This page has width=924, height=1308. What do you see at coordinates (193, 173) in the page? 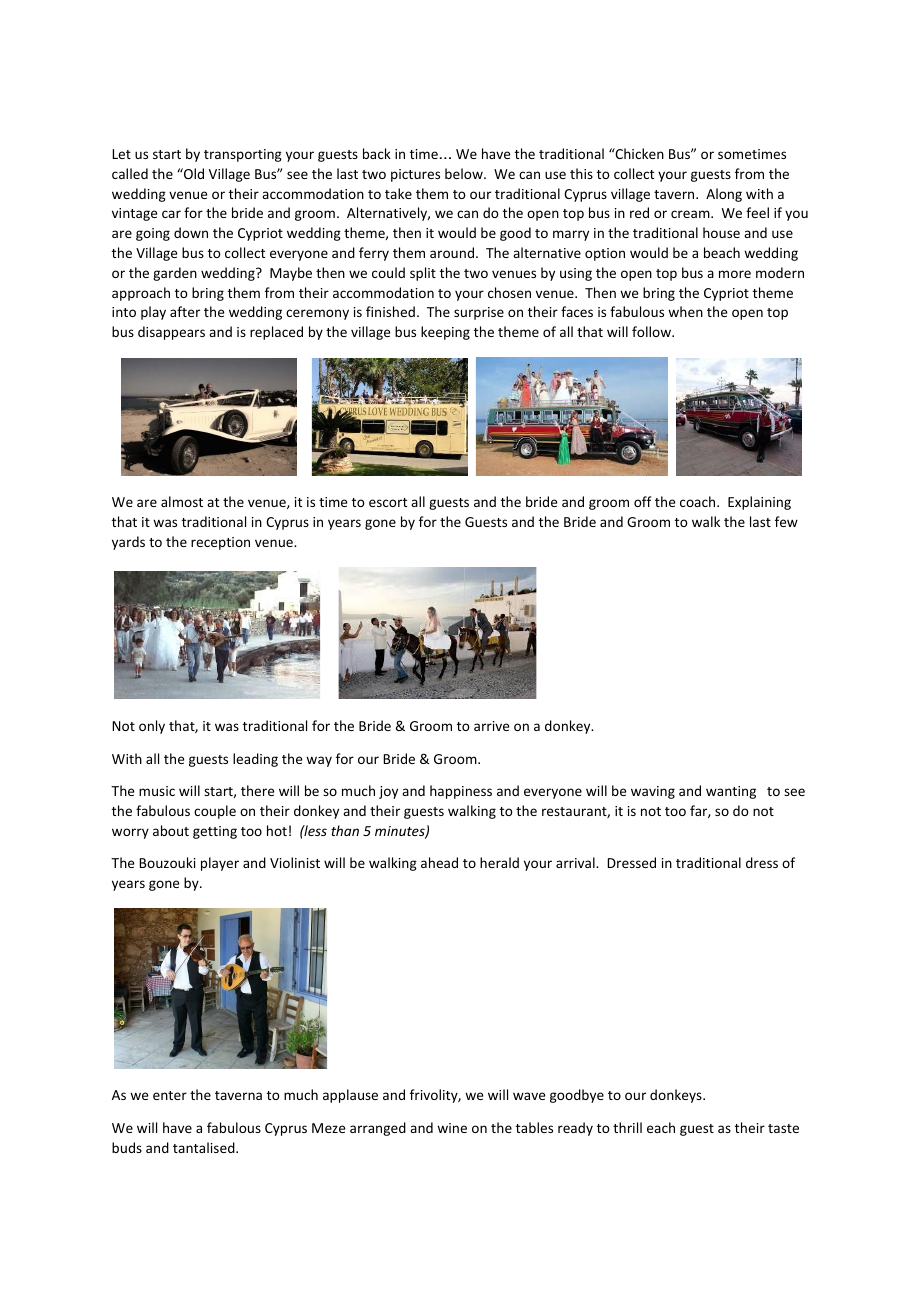
I see `Old` at bounding box center [193, 173].
